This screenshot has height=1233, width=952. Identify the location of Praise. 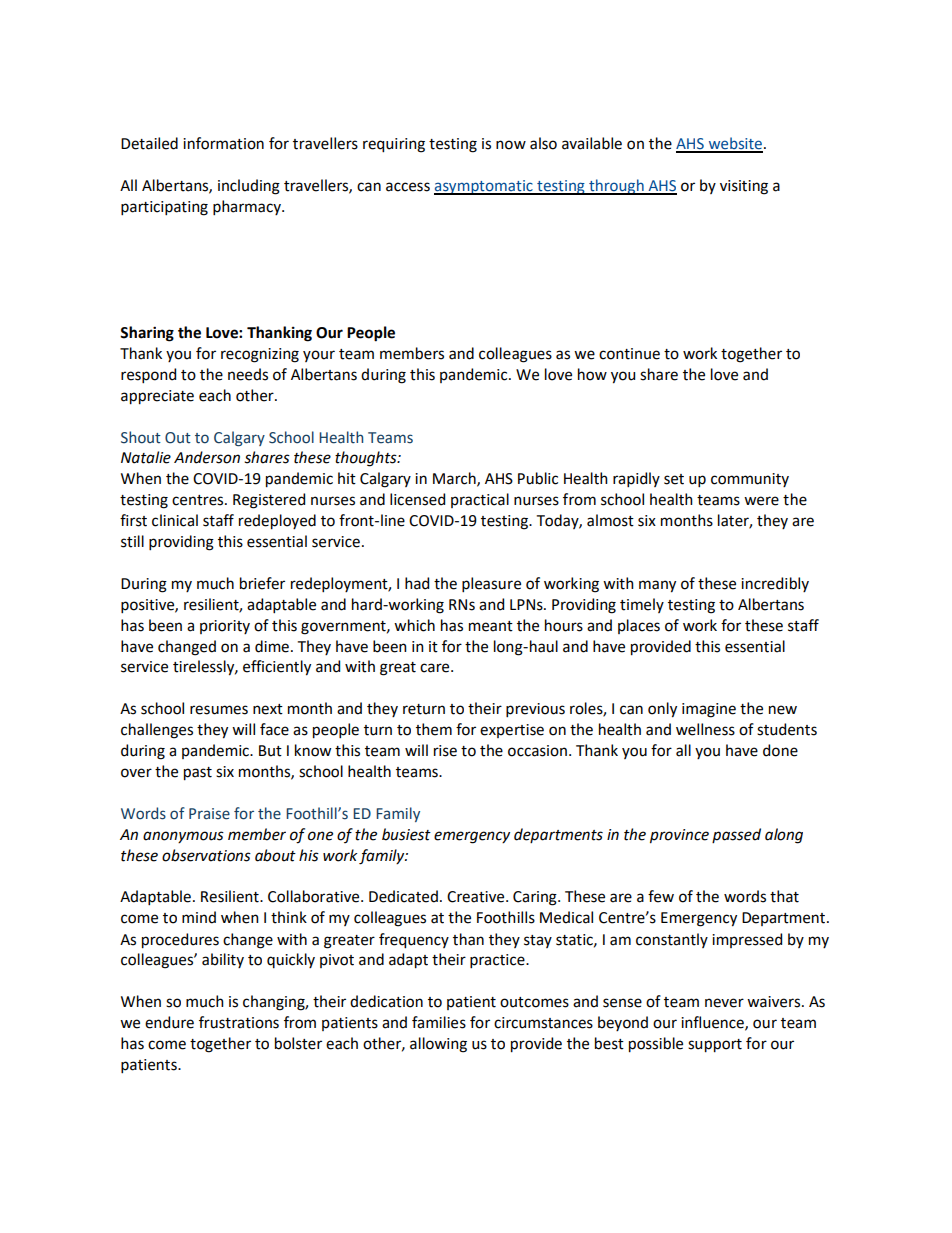
(209, 814).
